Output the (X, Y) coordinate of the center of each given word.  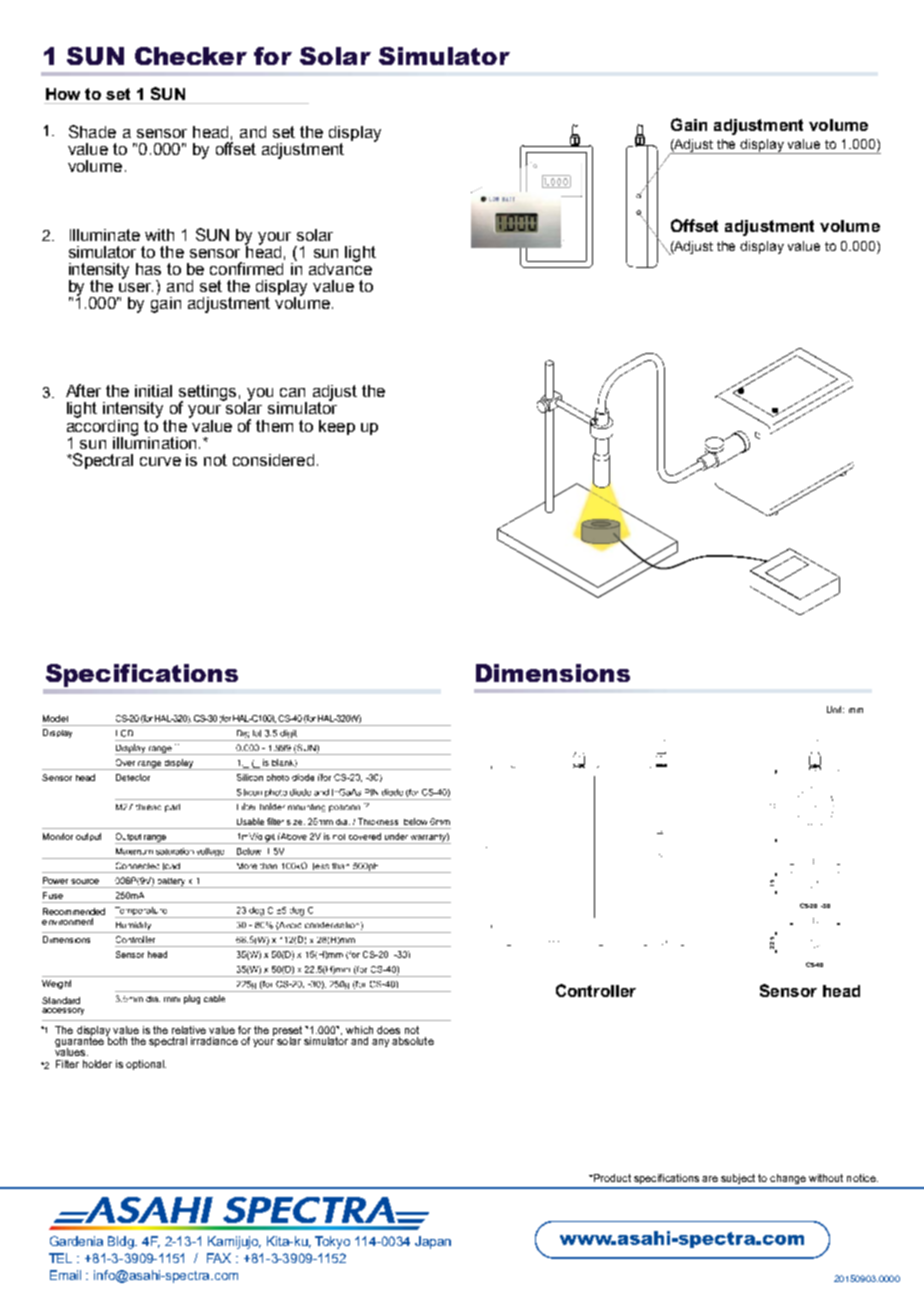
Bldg (122, 1242)
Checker (191, 56)
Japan (433, 1242)
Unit (835, 709)
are (710, 1179)
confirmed (246, 268)
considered (273, 460)
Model (55, 718)
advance (340, 267)
